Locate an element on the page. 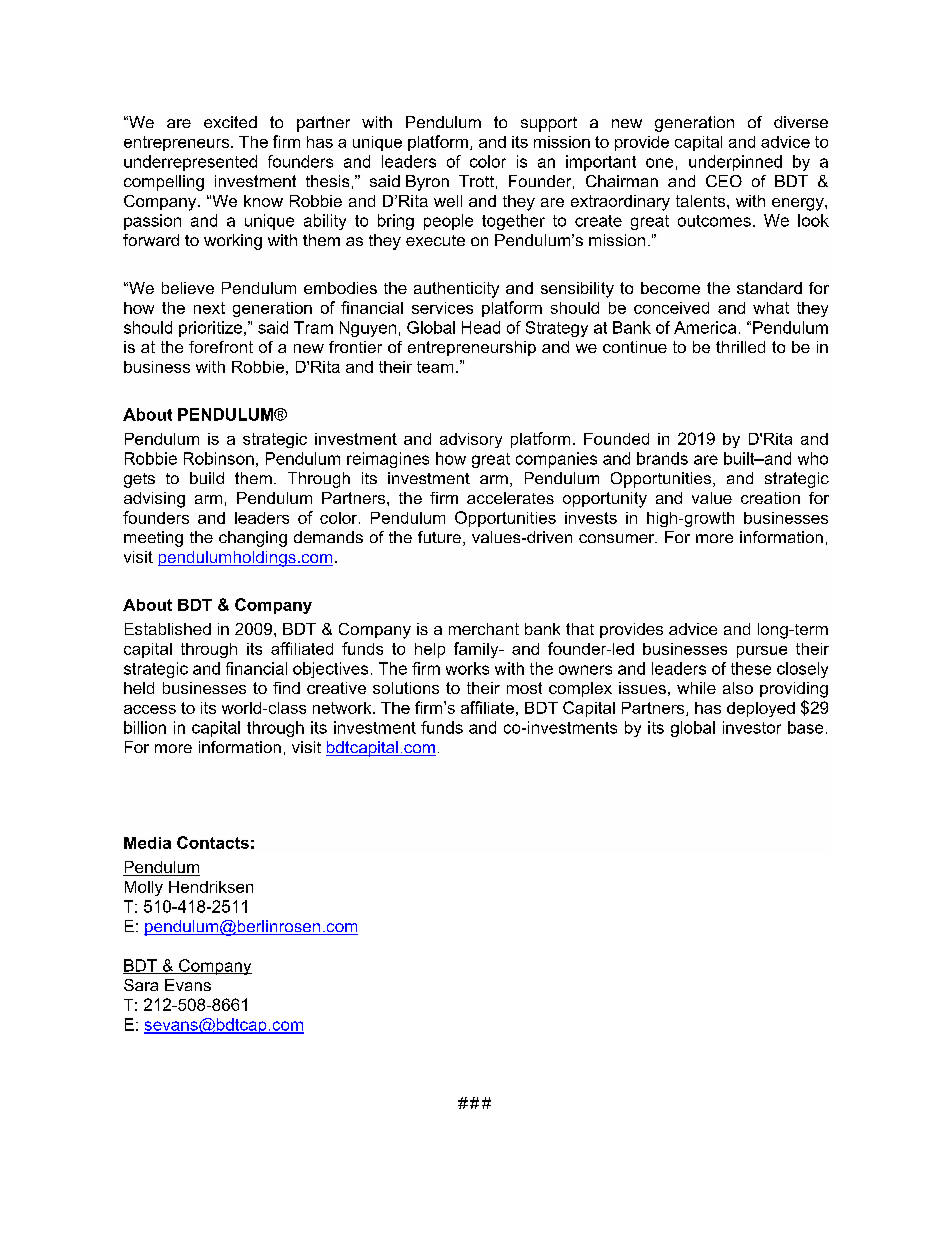 This page has height=1233, width=952. Hendriksen is located at coordinates (211, 887).
